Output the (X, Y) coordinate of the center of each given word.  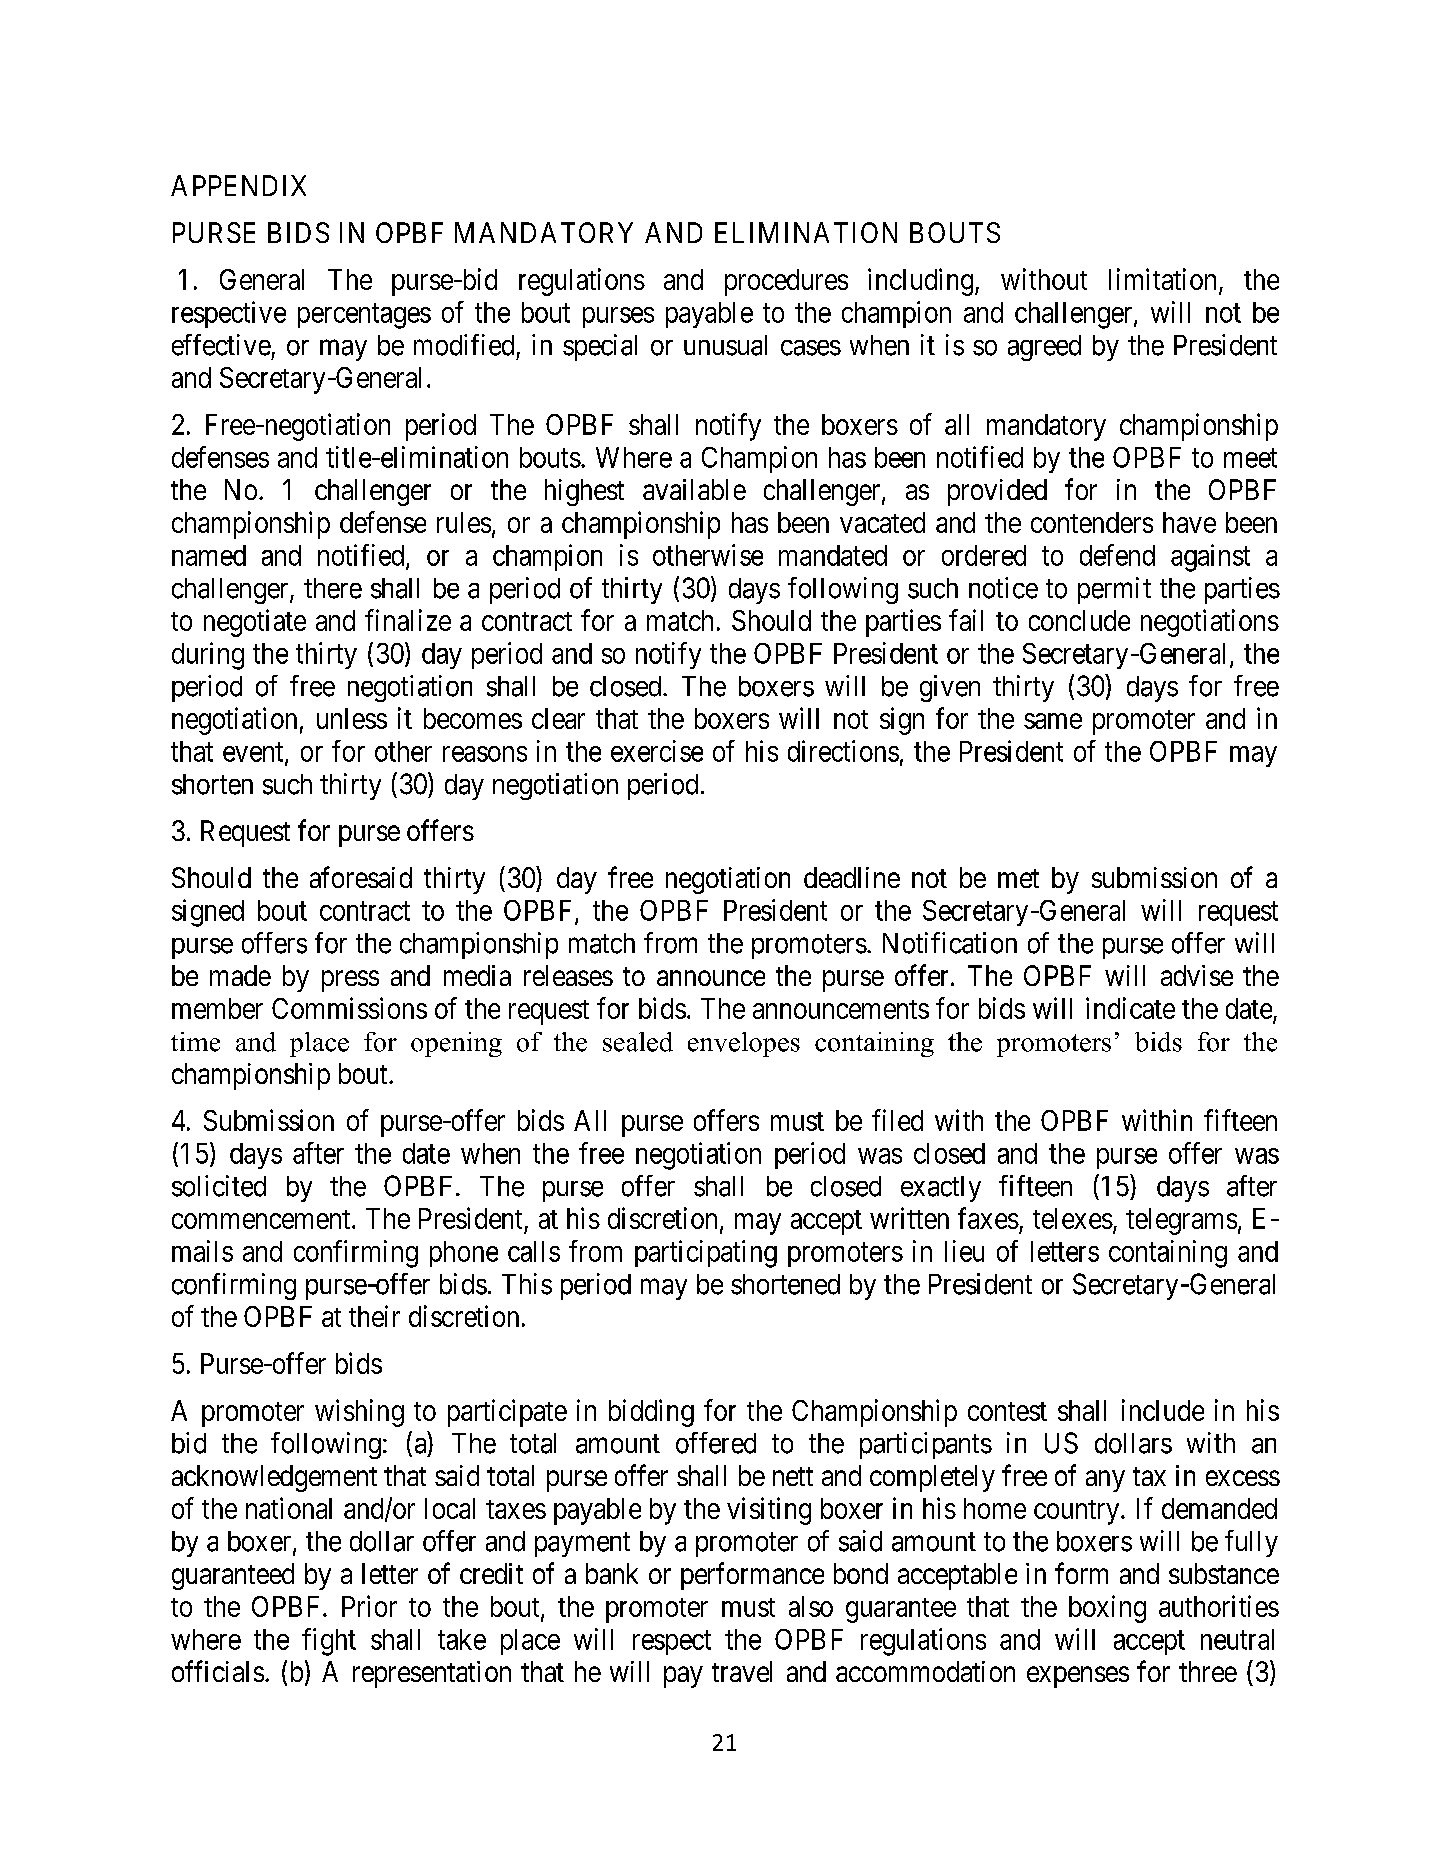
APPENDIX (238, 185)
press (350, 981)
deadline (852, 877)
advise (1197, 975)
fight (329, 1642)
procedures (786, 282)
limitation (1164, 280)
